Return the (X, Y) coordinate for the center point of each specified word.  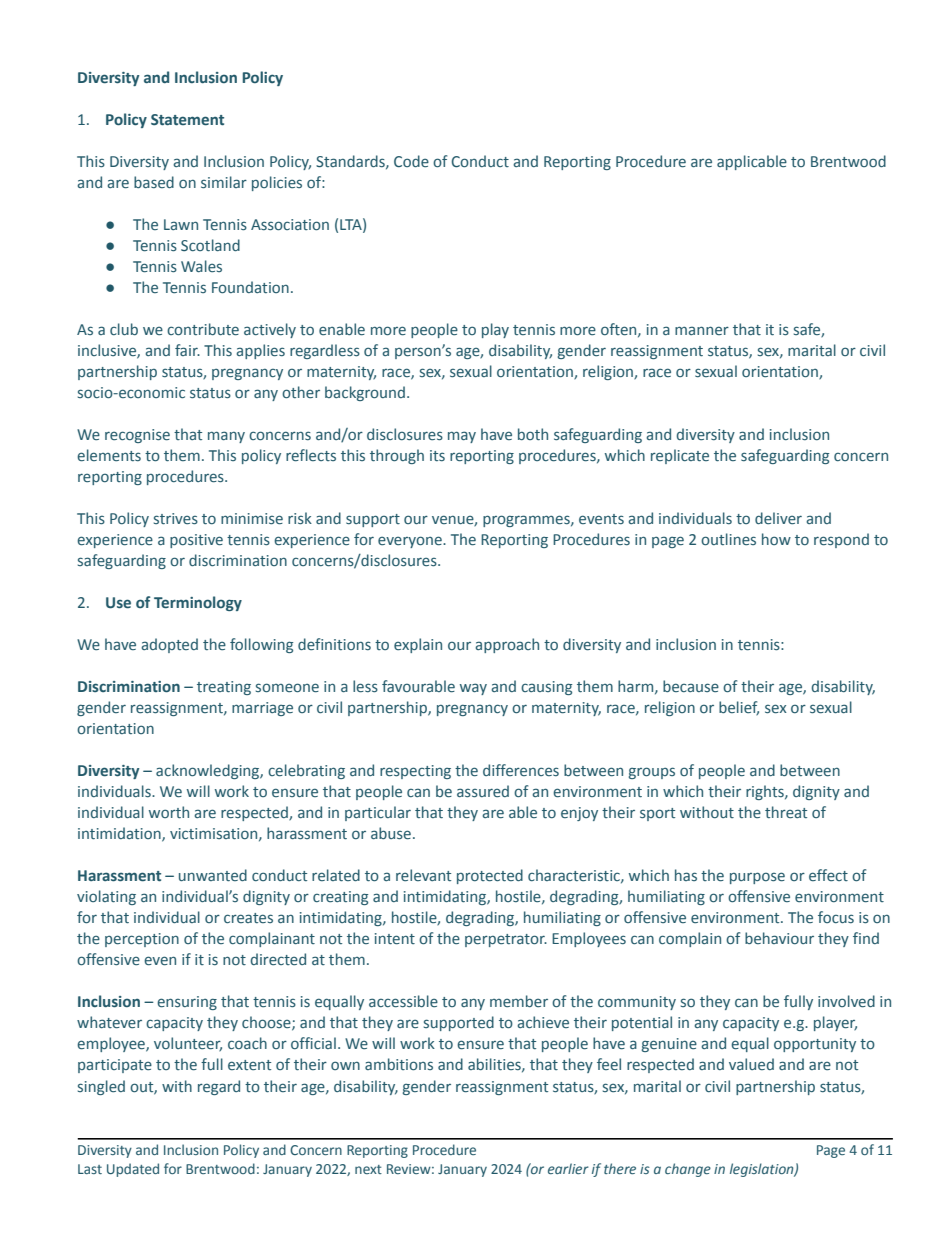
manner (702, 330)
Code (411, 161)
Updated (133, 1170)
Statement (187, 120)
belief (739, 708)
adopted (169, 645)
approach (507, 645)
